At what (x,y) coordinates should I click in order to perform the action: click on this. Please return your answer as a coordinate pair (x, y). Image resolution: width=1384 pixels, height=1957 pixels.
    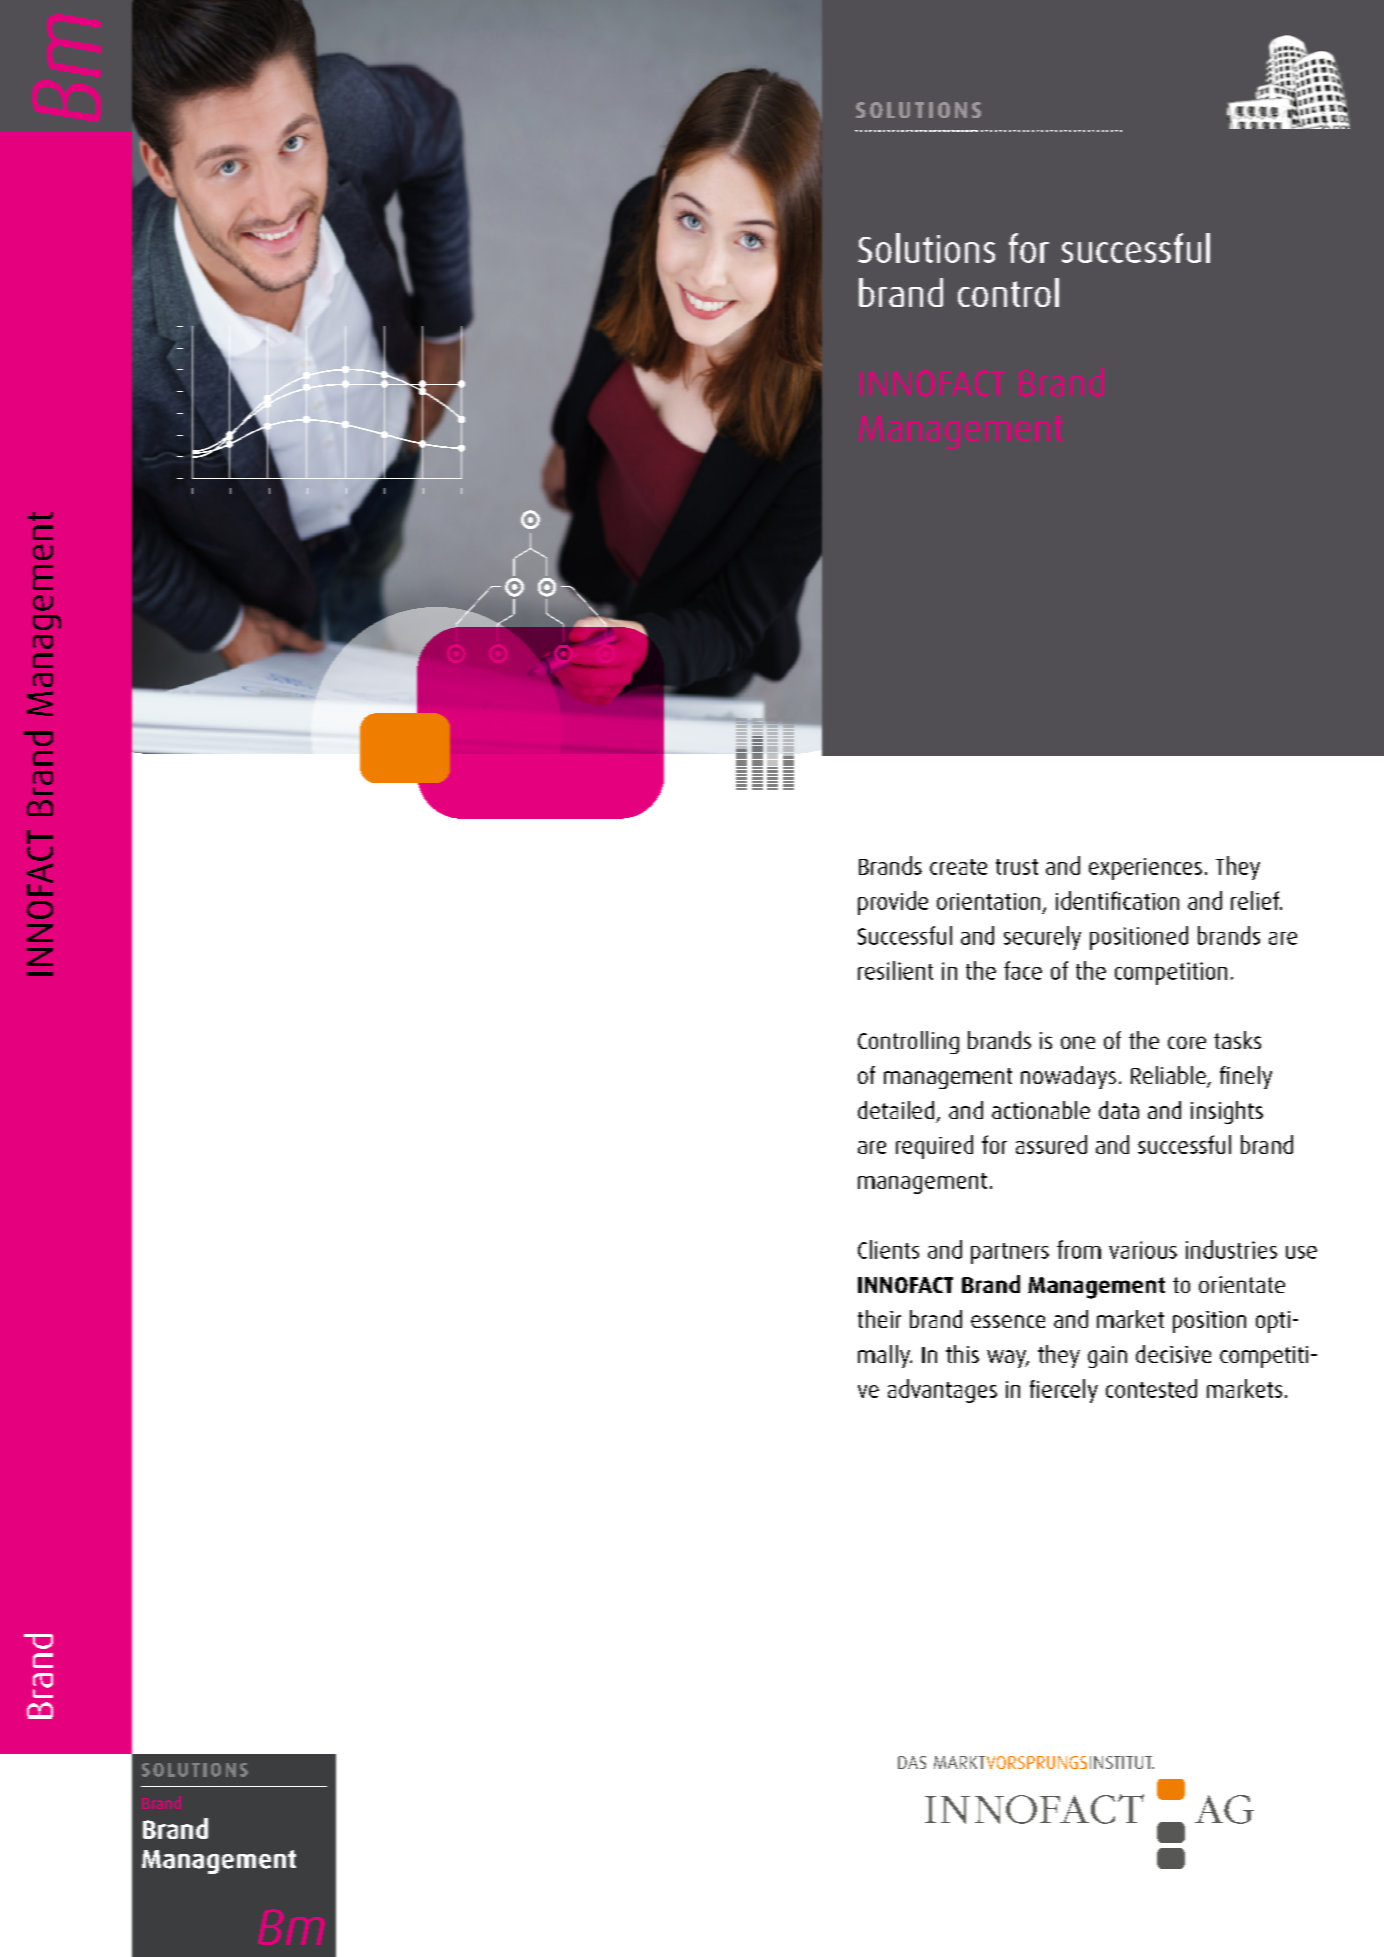
    Looking at the image, I should click on (962, 1354).
